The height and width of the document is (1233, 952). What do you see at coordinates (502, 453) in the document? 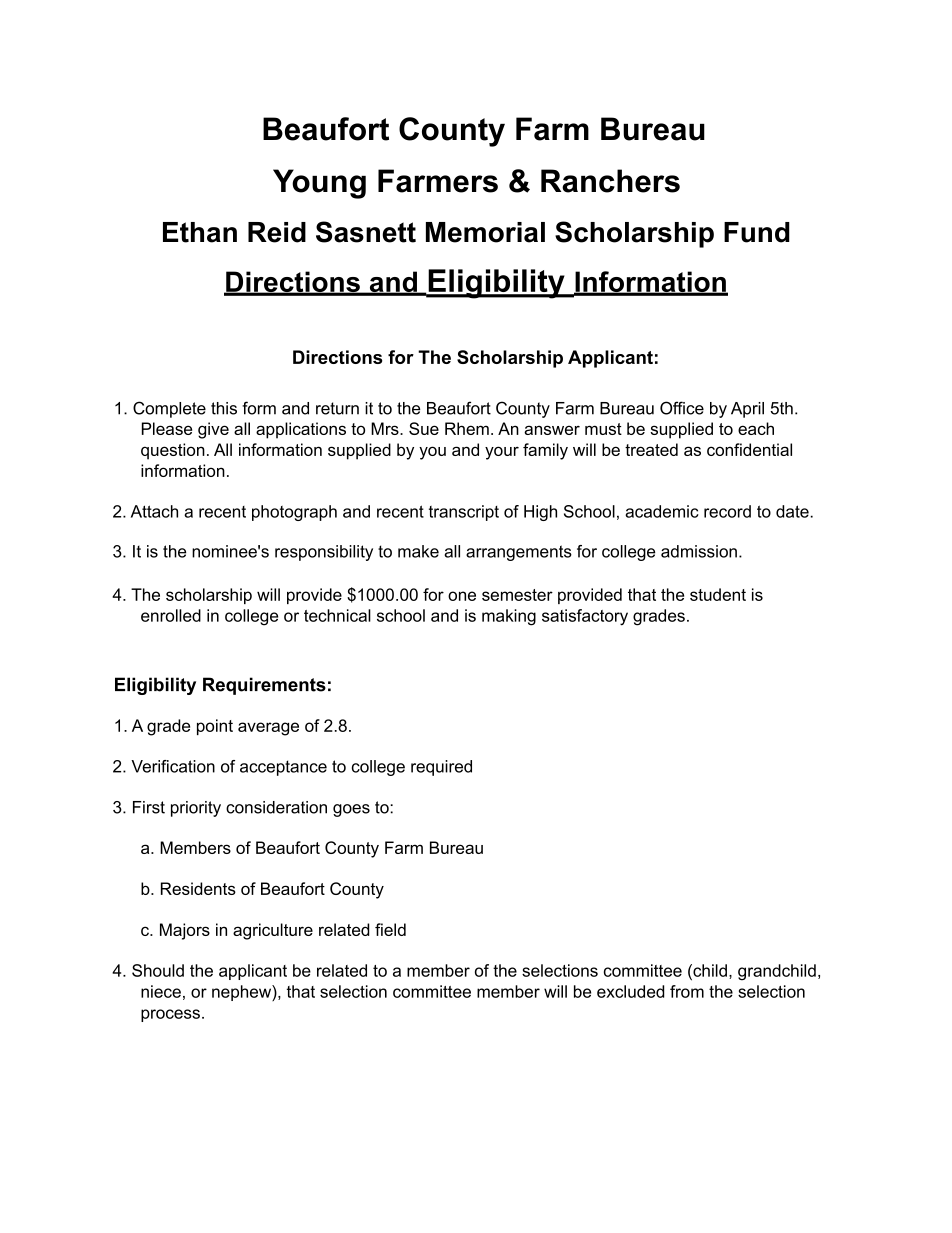
I see `your` at bounding box center [502, 453].
